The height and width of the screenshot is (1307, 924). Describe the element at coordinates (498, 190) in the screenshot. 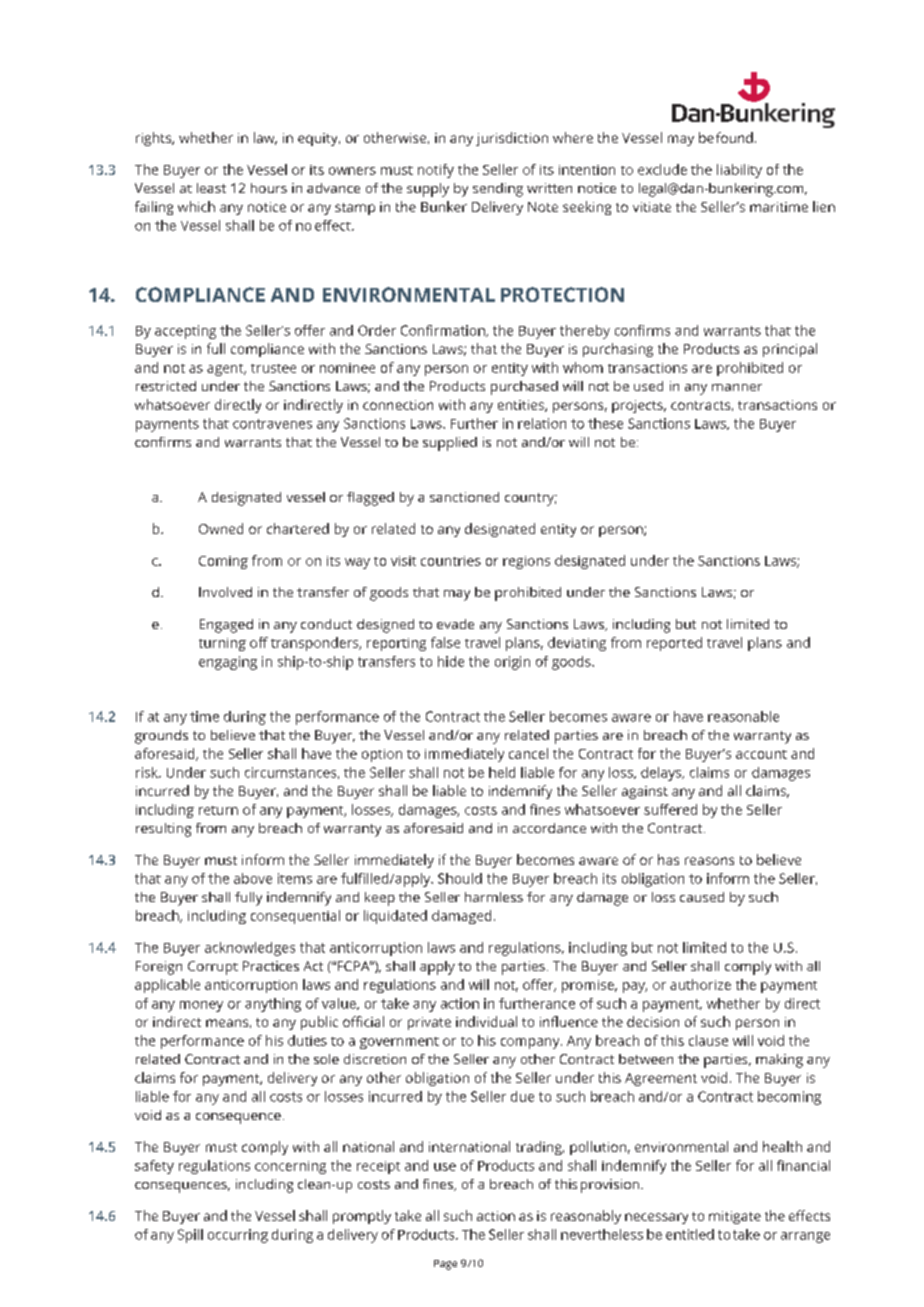

I see `sending` at that location.
